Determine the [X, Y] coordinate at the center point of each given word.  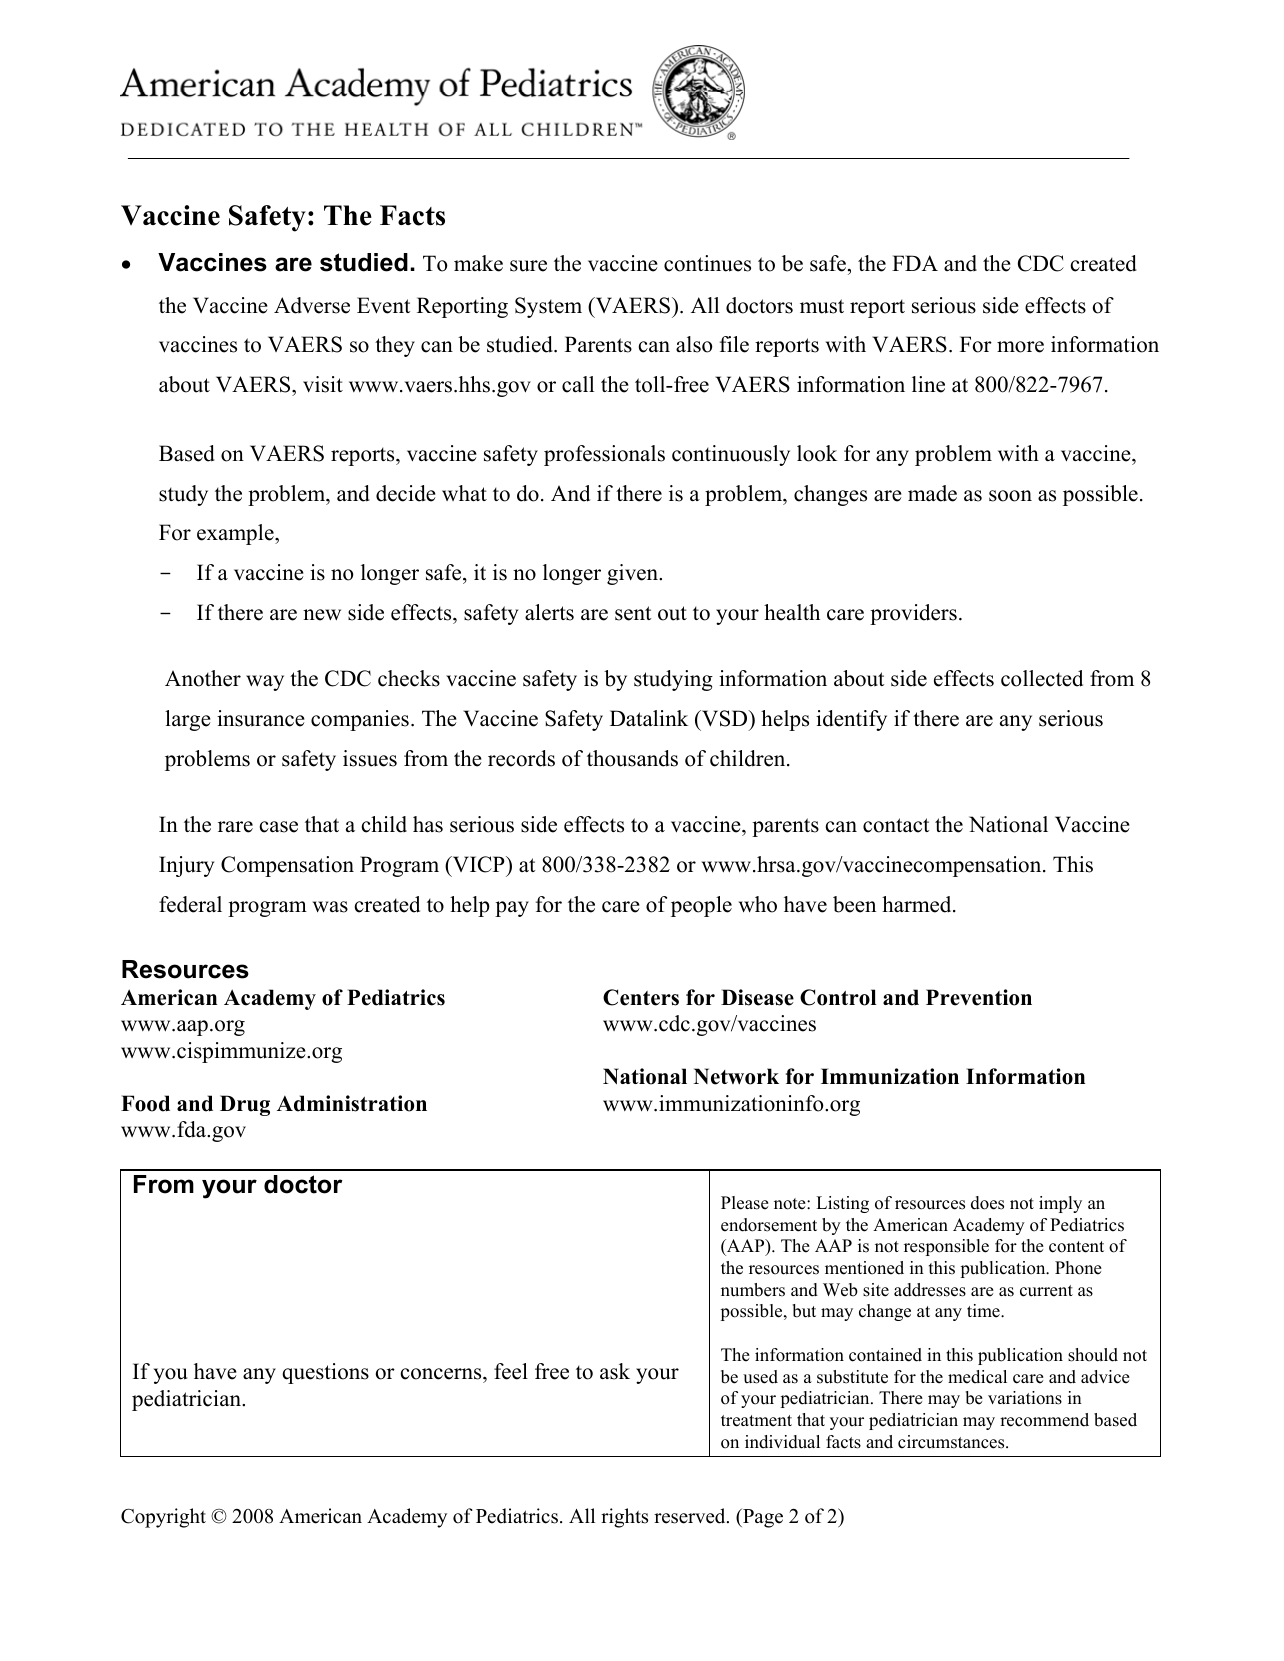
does [987, 1203]
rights [624, 1518]
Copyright [163, 1518]
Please [745, 1203]
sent [633, 613]
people [701, 906]
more [1020, 347]
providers [913, 614]
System [548, 307]
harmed [918, 904]
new [322, 615]
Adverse [312, 305]
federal [190, 904]
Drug [245, 1105]
